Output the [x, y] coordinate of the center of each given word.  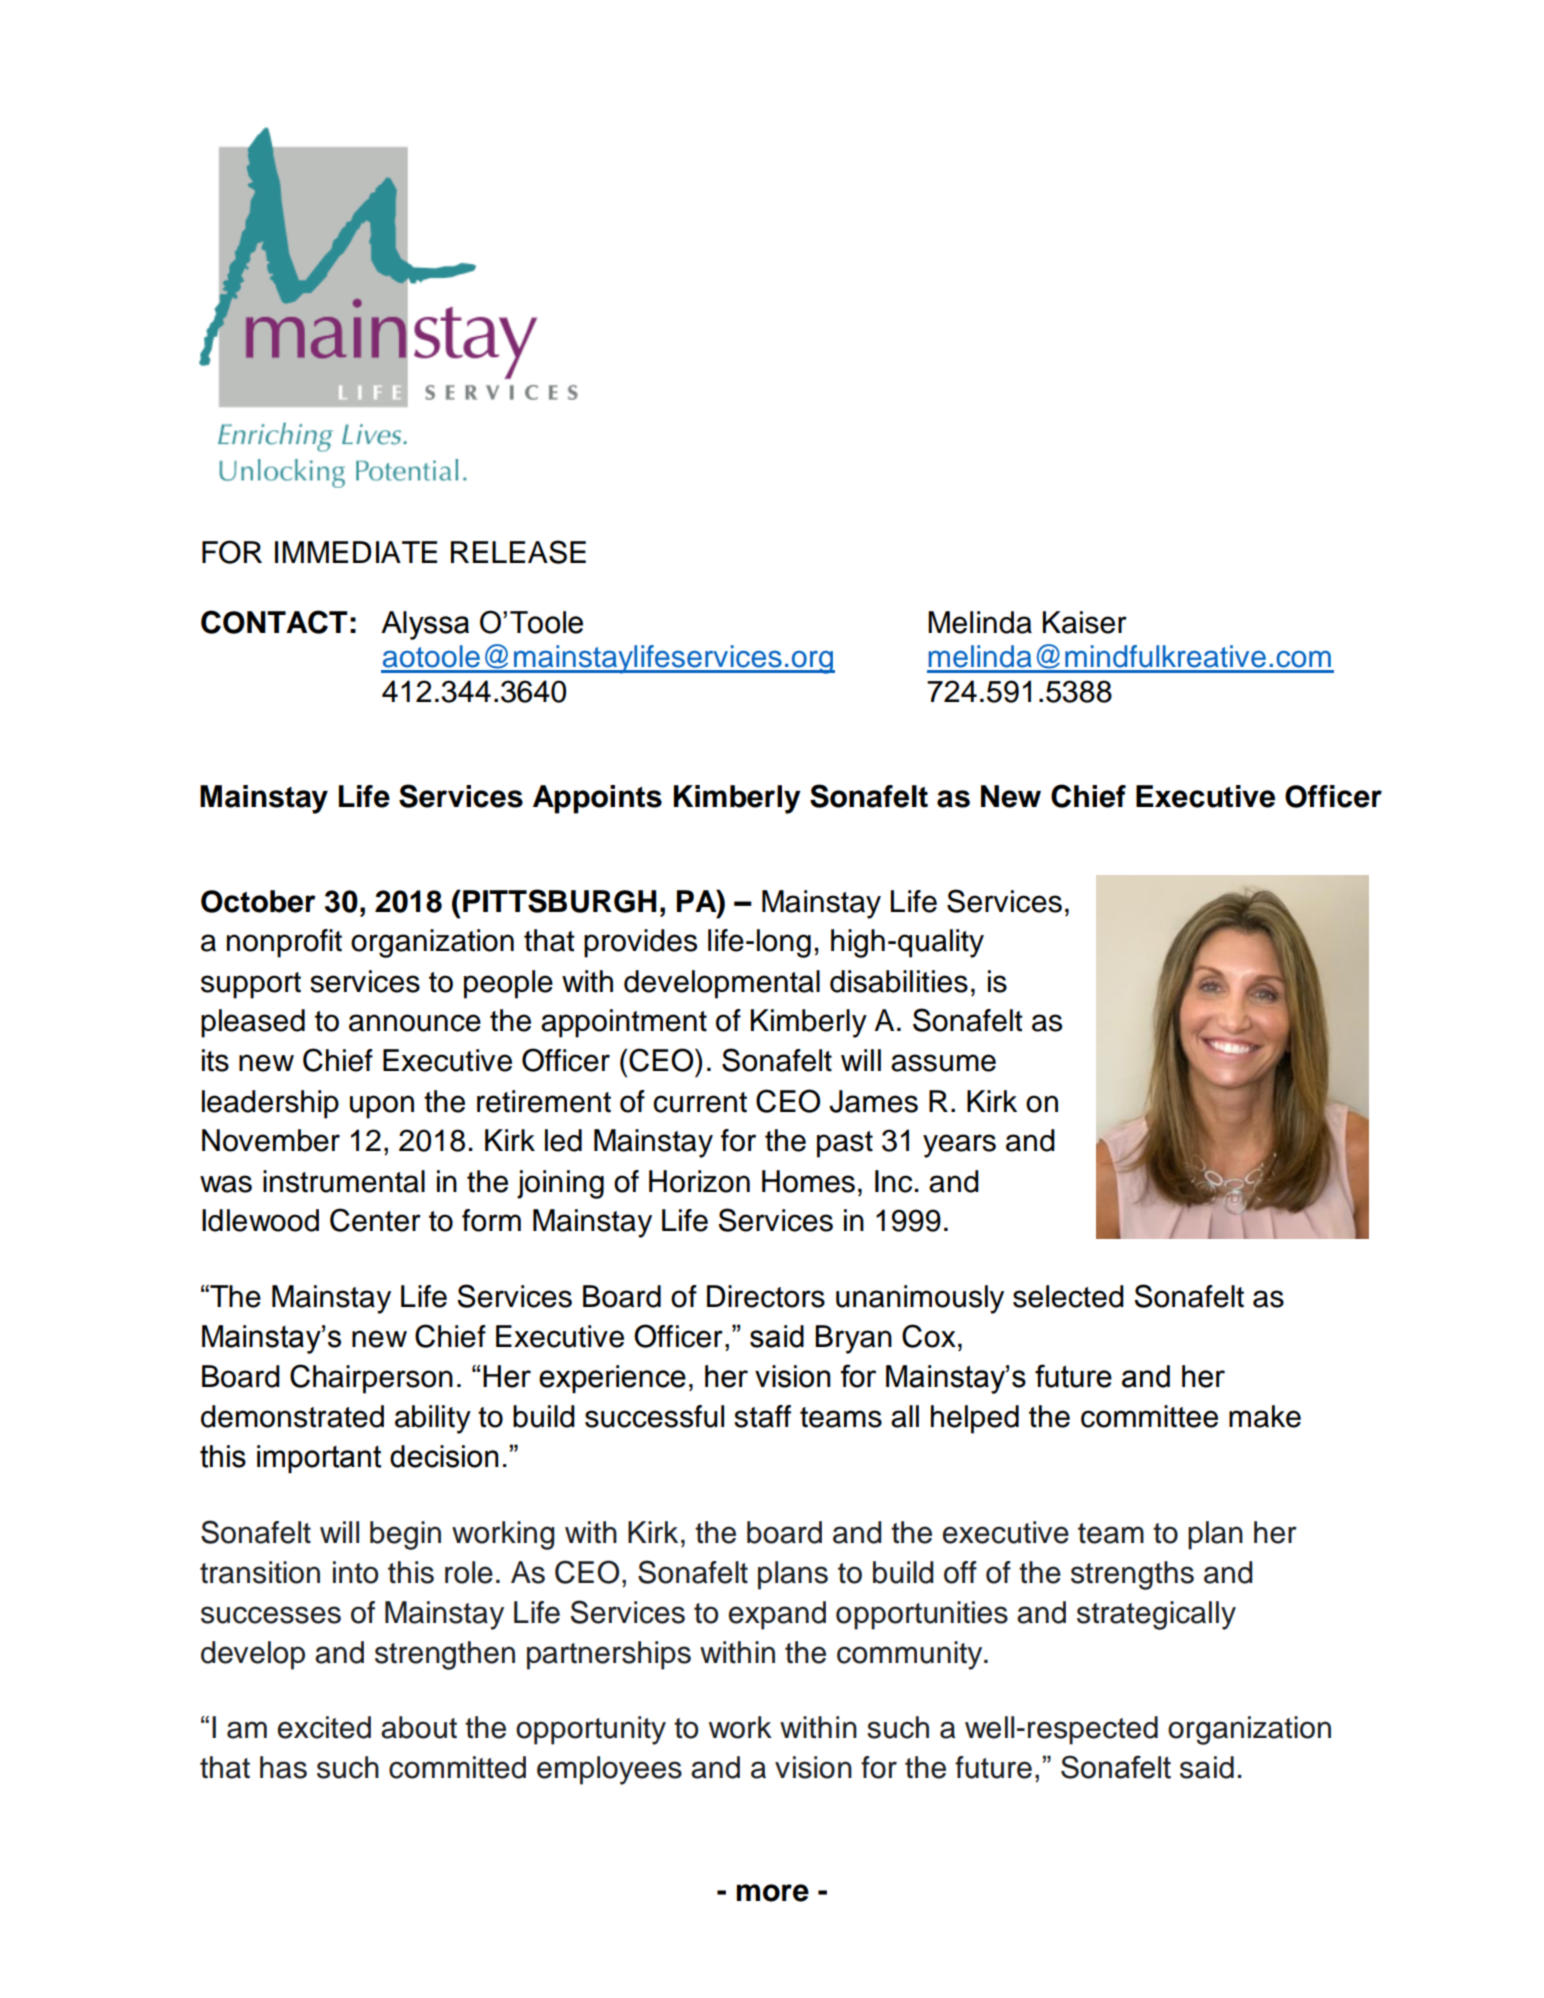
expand [777, 1615]
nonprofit [284, 943]
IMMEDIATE [356, 552]
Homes [808, 1181]
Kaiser [1085, 622]
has [283, 1767]
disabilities [899, 981]
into [355, 1572]
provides [640, 943]
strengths [1132, 1575]
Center [375, 1220]
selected [1068, 1296]
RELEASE [518, 552]
